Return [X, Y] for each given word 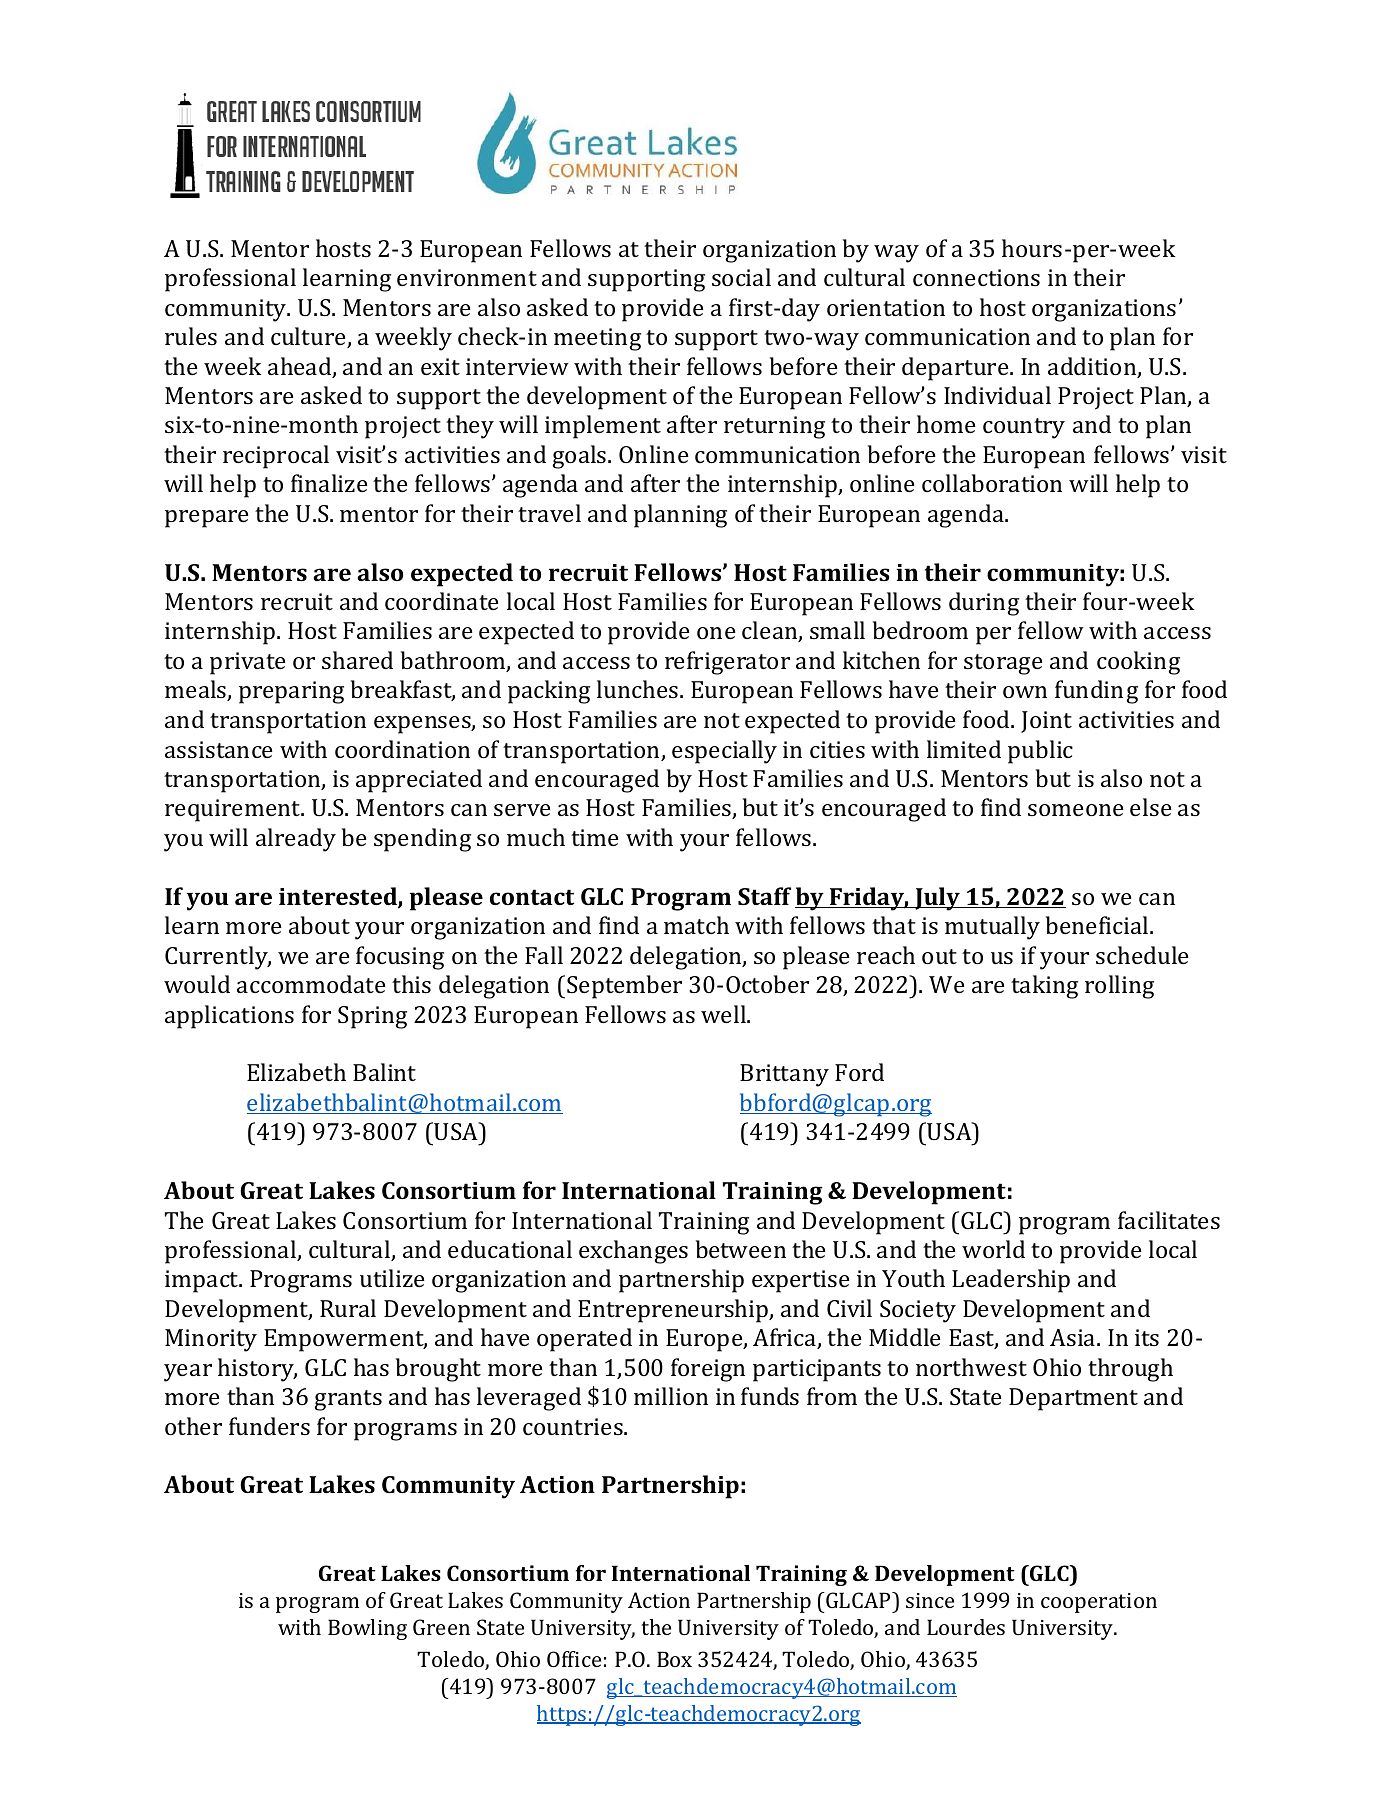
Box [674, 1659]
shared [357, 660]
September [624, 987]
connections [976, 277]
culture [309, 337]
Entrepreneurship [674, 1311]
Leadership [1011, 1281]
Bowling [367, 1629]
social [741, 277]
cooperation [1099, 1603]
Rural [348, 1308]
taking [1044, 987]
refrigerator [727, 663]
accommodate [311, 984]
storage [1003, 664]
